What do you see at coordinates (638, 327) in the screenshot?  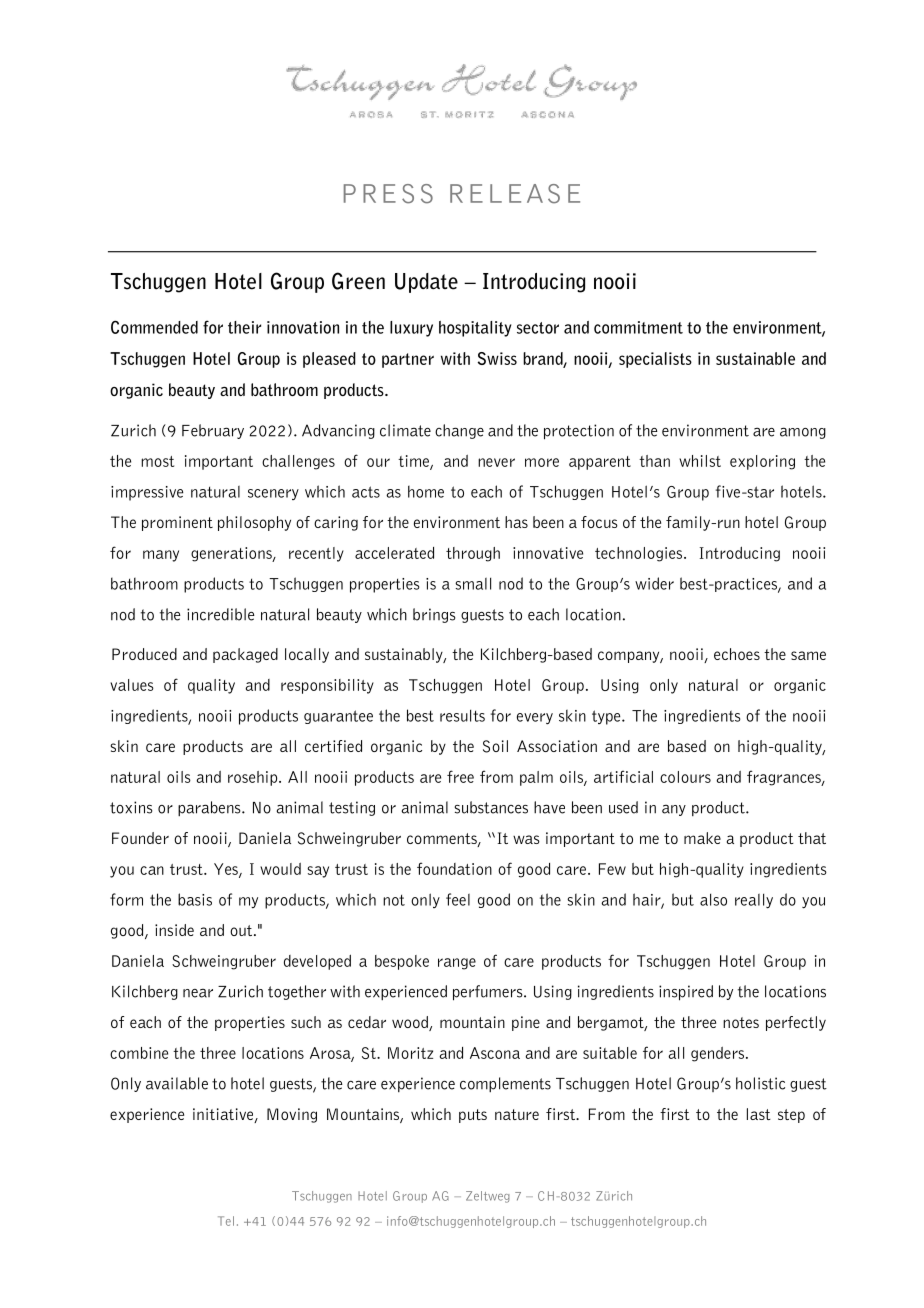 I see `commitment` at bounding box center [638, 327].
